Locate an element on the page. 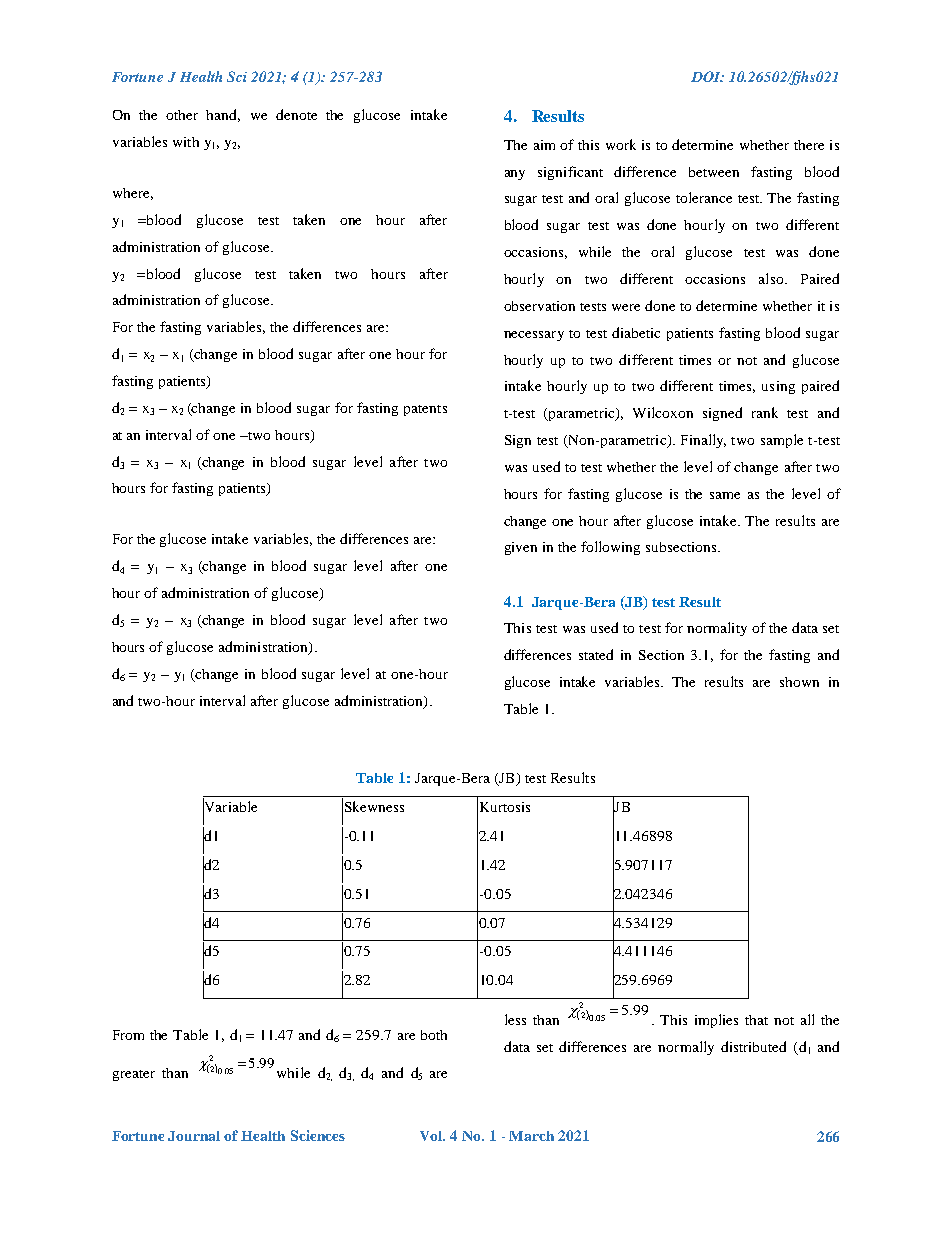 The width and height of the page is (952, 1233). with is located at coordinates (186, 142).
